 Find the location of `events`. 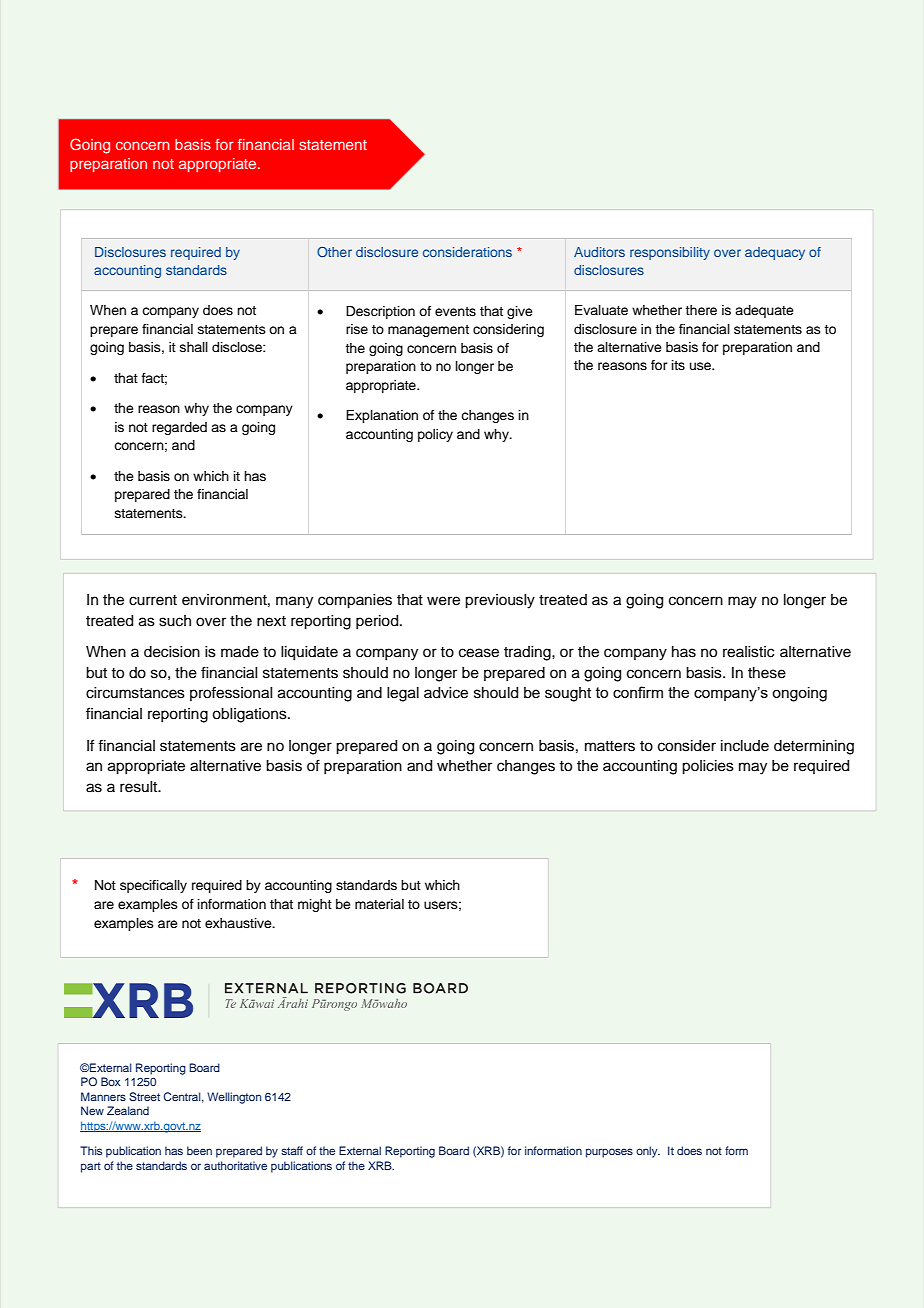

events is located at coordinates (455, 311).
